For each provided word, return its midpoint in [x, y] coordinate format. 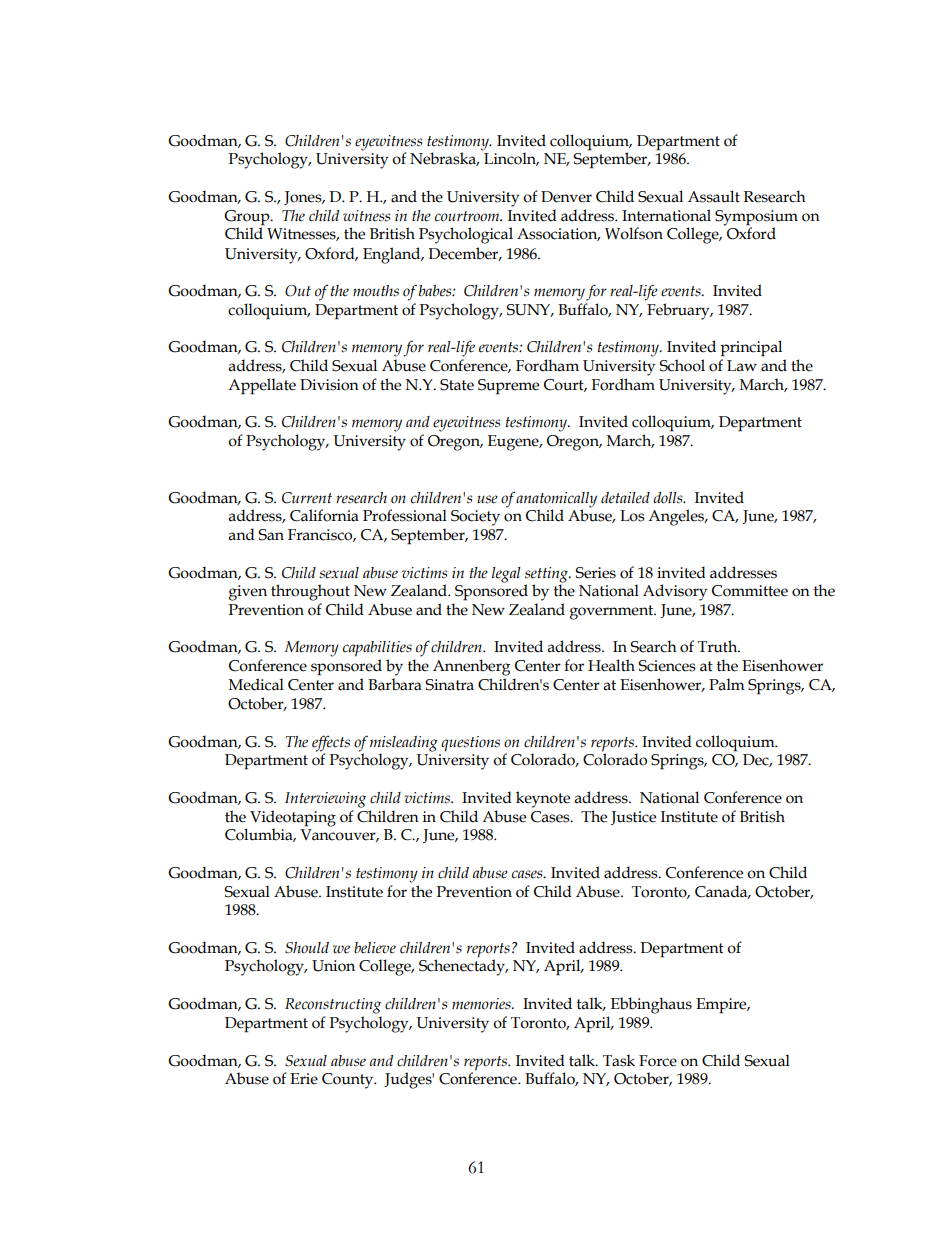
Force [658, 1061]
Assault [714, 196]
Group [248, 218]
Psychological [466, 235]
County [349, 1081]
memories [482, 1004]
